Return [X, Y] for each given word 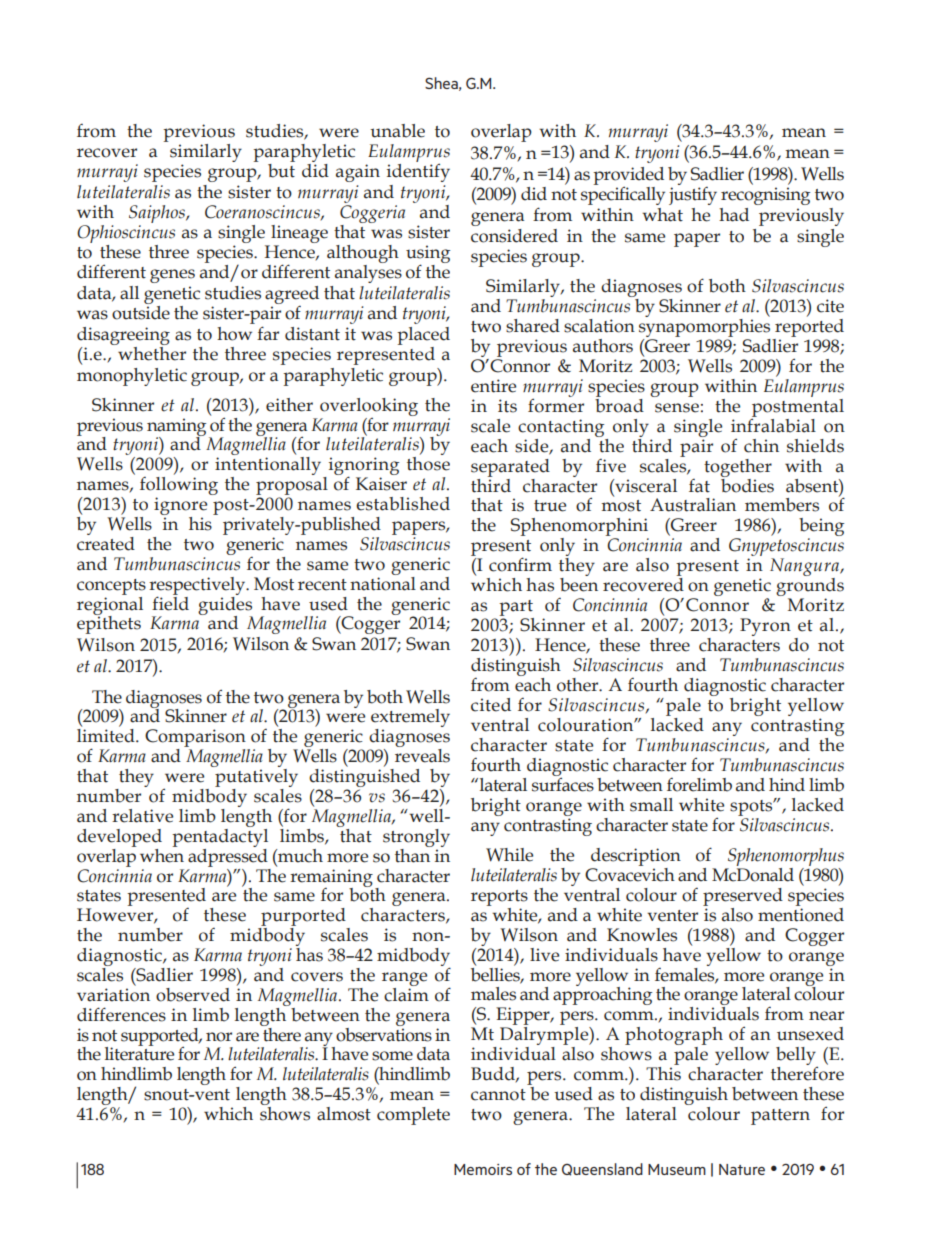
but [281, 171]
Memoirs [483, 1169]
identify [418, 172]
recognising [765, 196]
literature [139, 1053]
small [651, 805]
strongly [416, 838]
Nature [742, 1169]
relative [142, 816]
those [428, 464]
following [179, 487]
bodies [747, 484]
